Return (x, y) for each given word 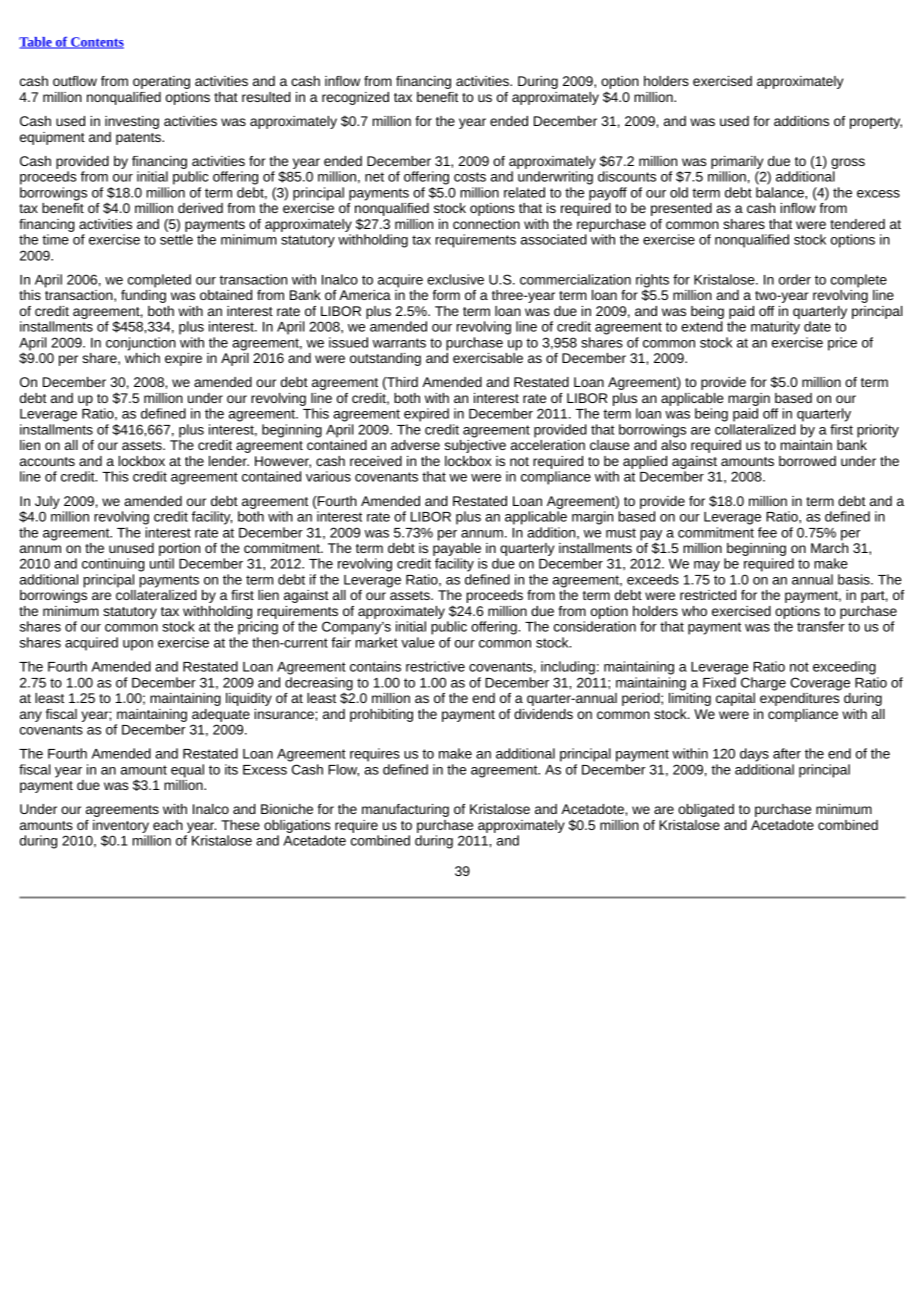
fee (767, 532)
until (162, 563)
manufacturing (405, 810)
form (446, 295)
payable (457, 549)
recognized (355, 98)
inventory (122, 828)
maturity (775, 328)
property (876, 123)
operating (161, 82)
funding (143, 296)
